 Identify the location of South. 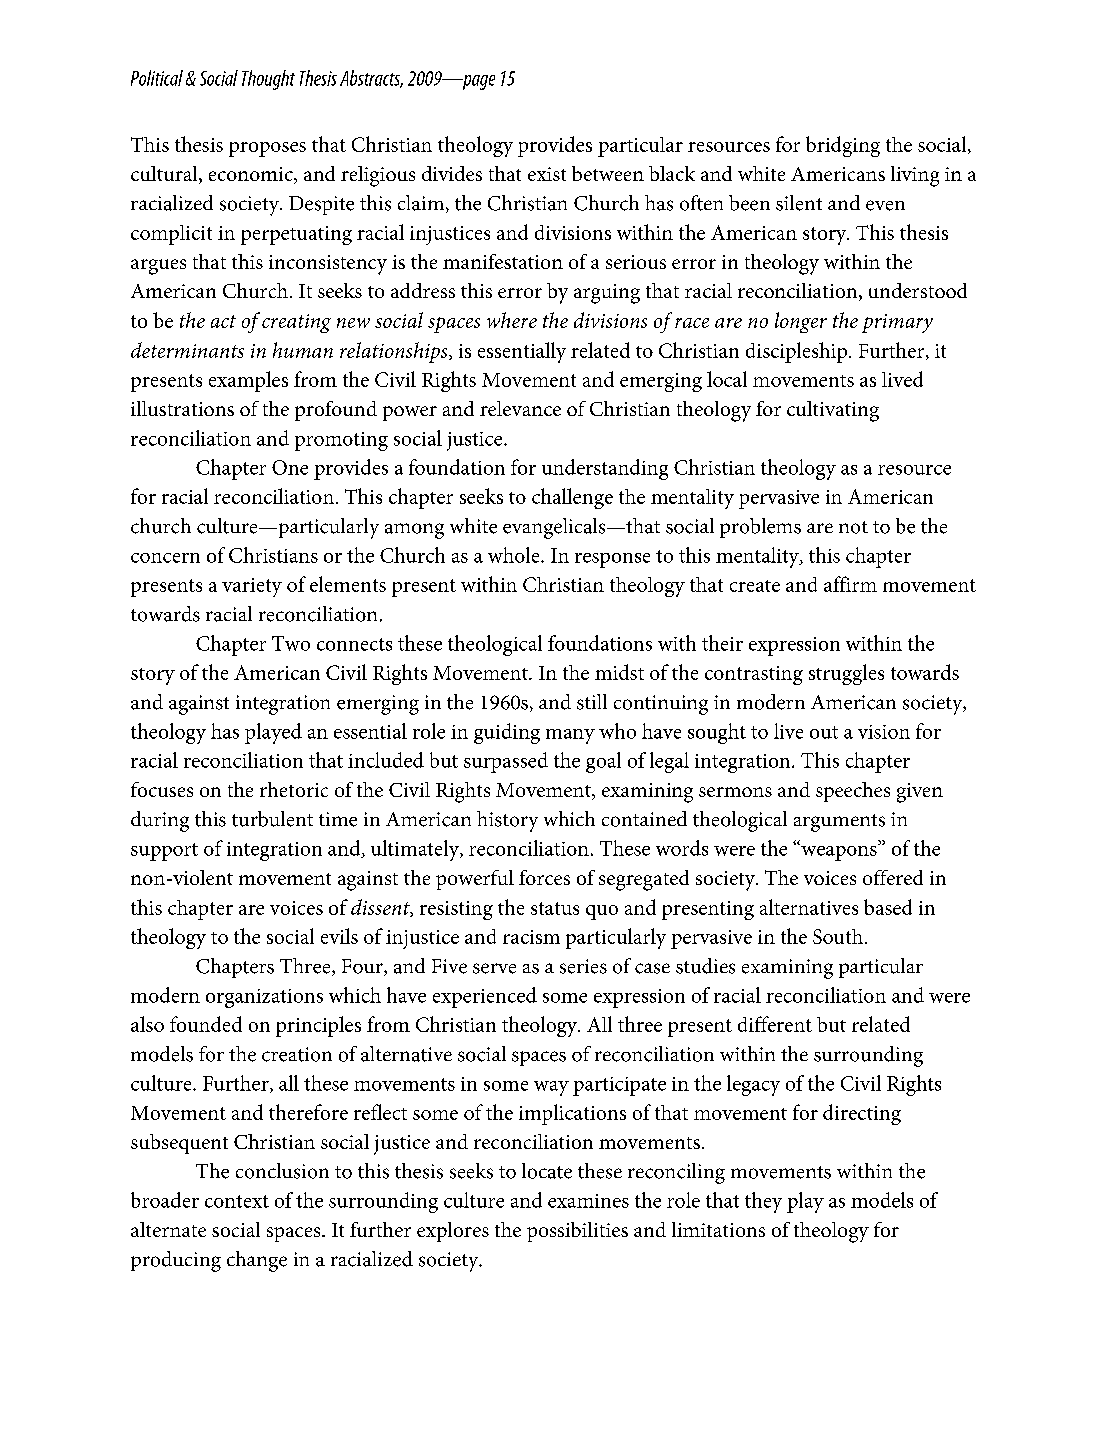
(838, 936).
